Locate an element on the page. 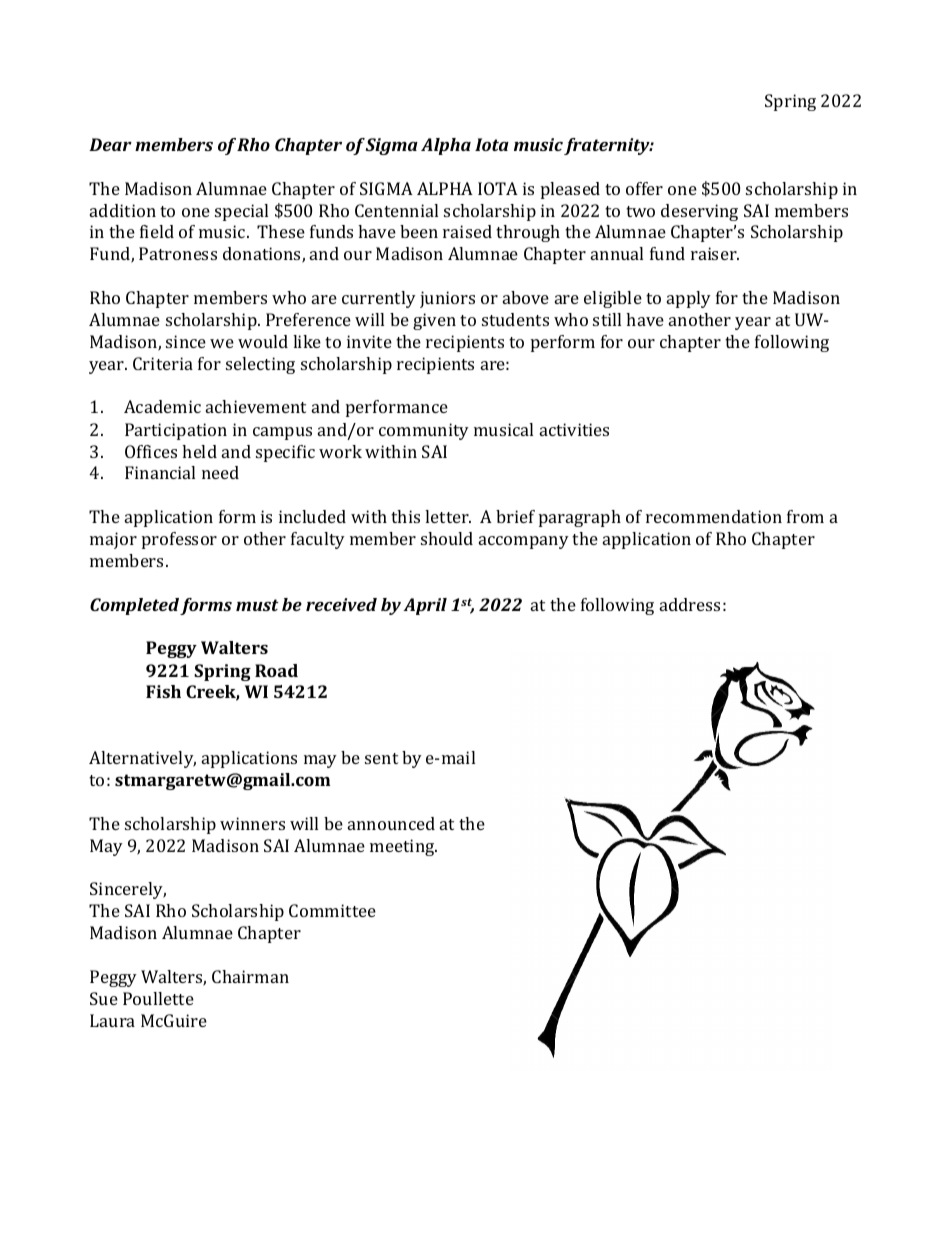 This document has width=952, height=1233. Chairman is located at coordinates (250, 976).
